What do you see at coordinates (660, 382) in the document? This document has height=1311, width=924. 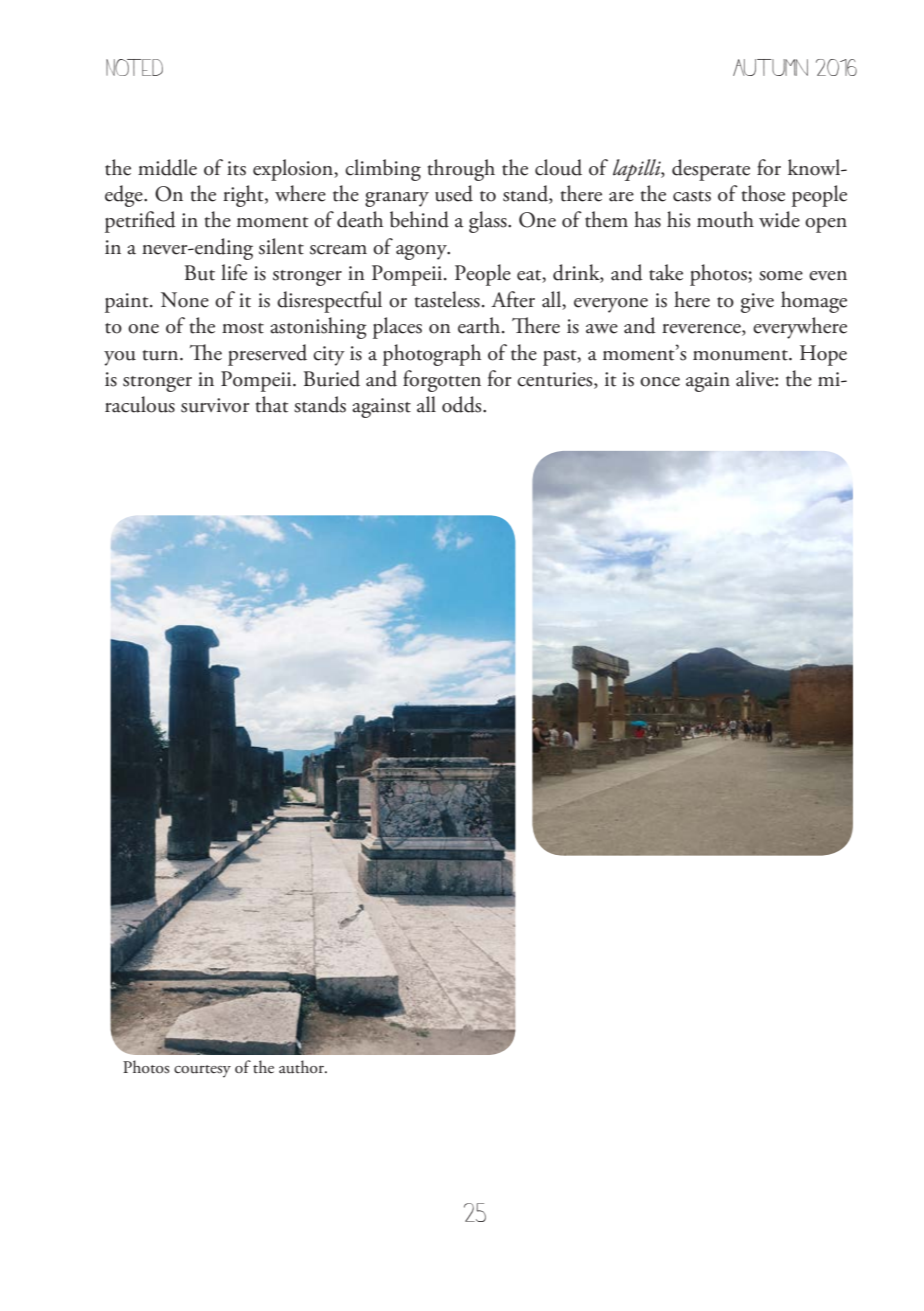 I see `once` at bounding box center [660, 382].
